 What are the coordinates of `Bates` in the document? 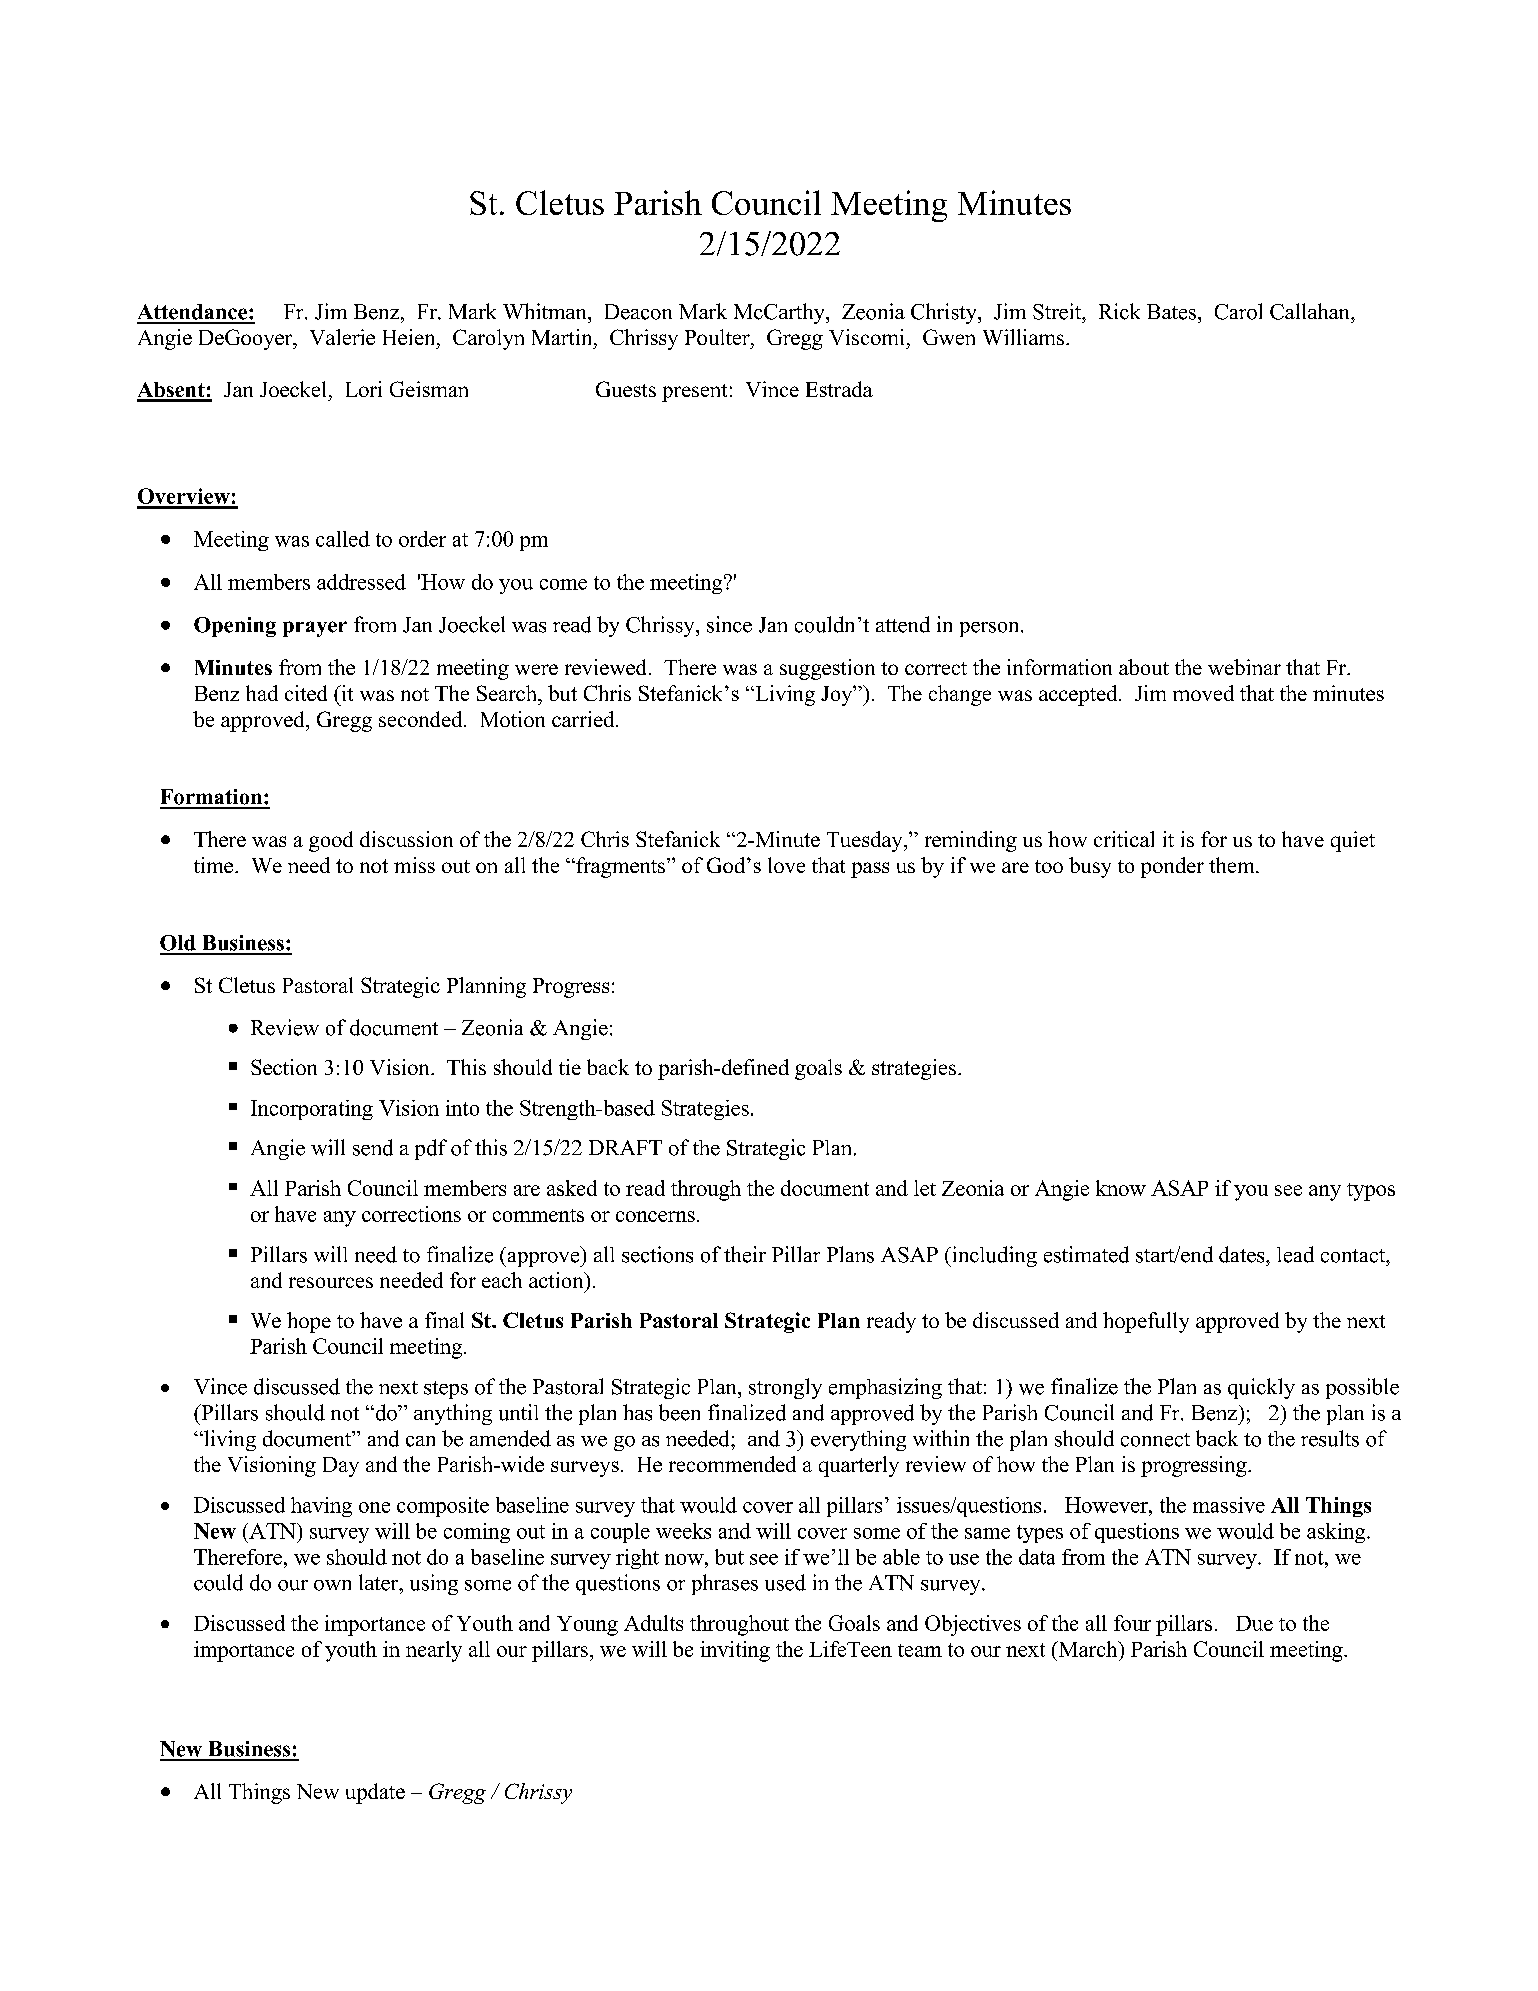 It's located at (1171, 312).
